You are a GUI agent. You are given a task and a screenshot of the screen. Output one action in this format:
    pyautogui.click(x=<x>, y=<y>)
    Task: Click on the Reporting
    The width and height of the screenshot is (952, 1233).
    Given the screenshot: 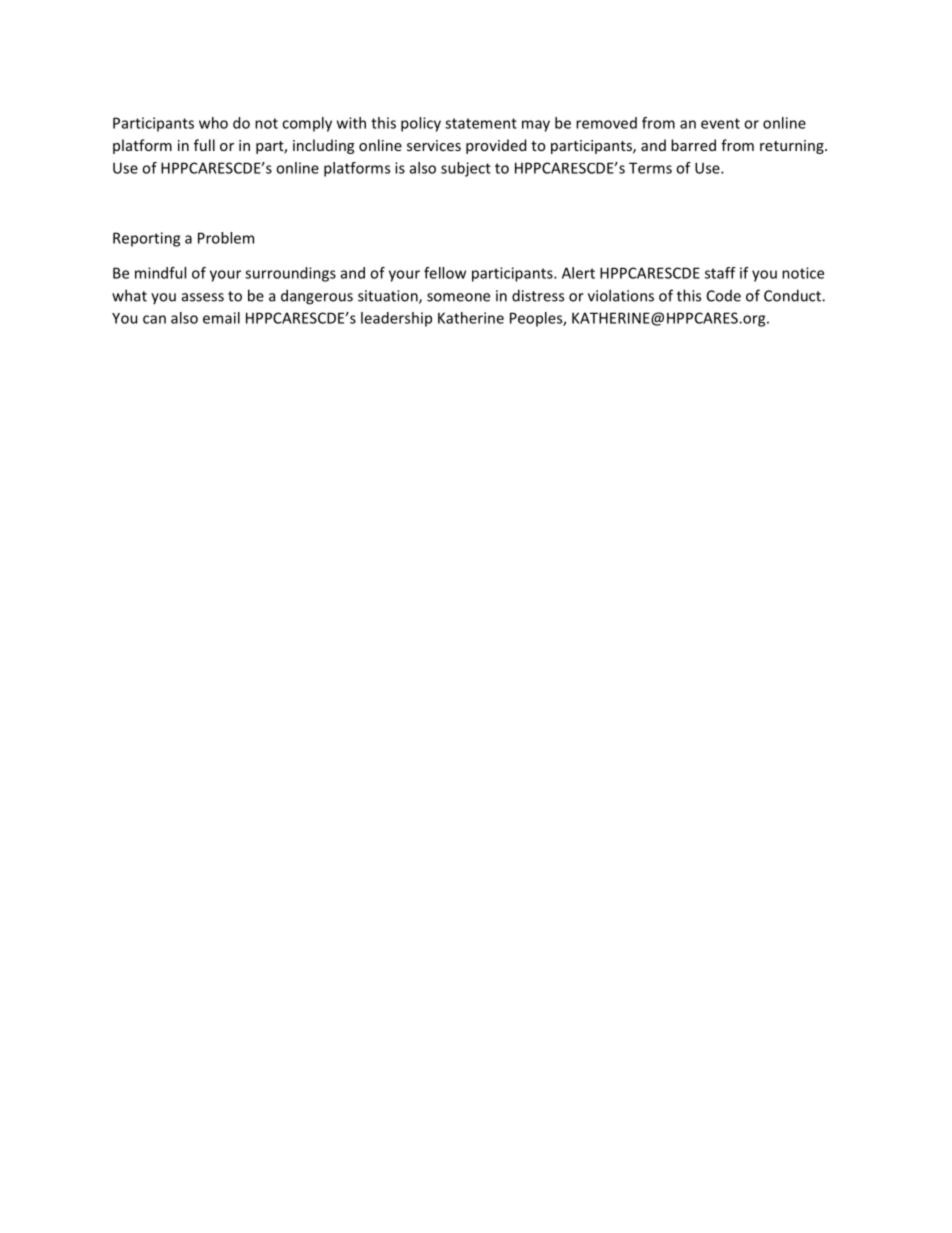 What is the action you would take?
    pyautogui.click(x=146, y=239)
